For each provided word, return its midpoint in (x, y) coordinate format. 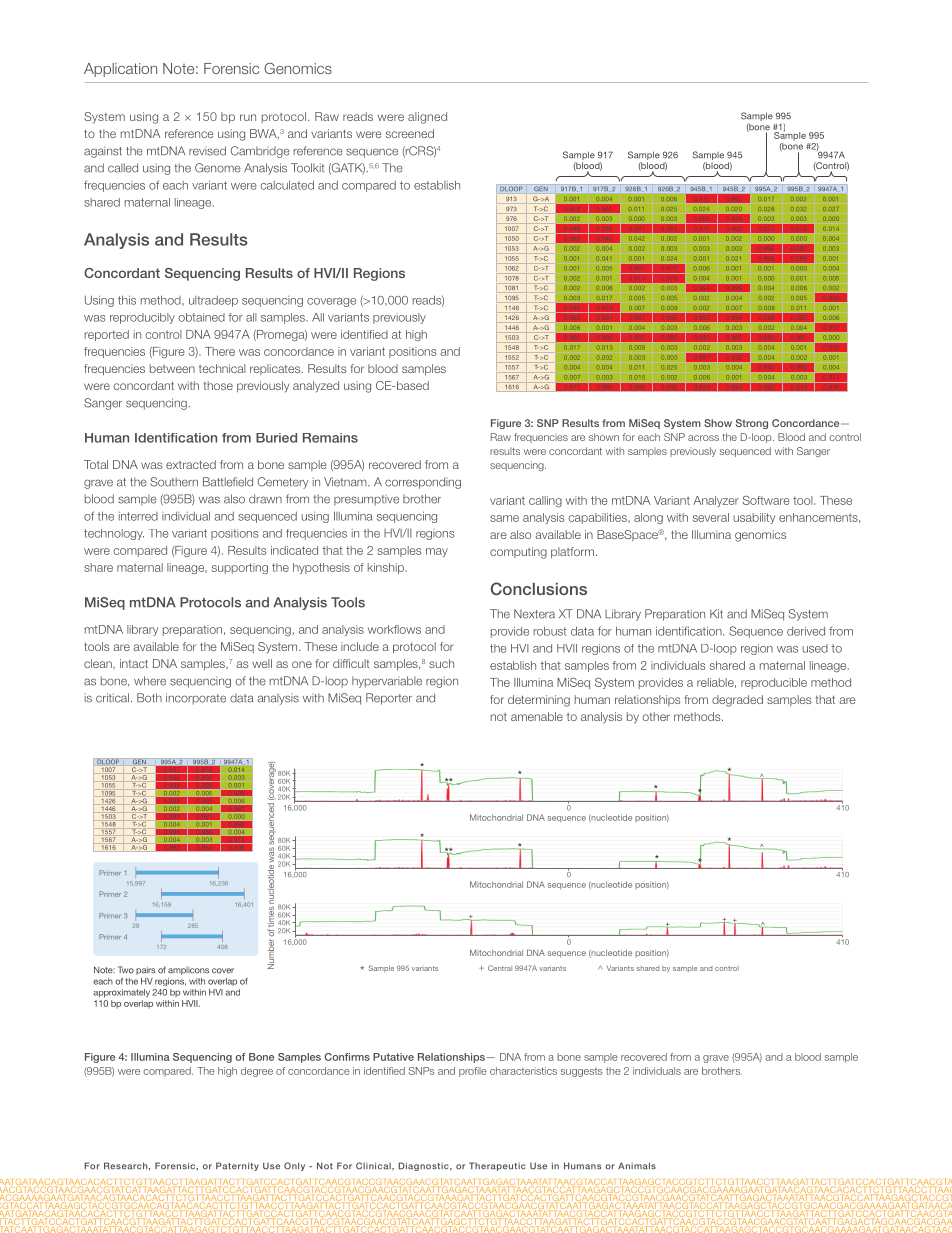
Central (500, 968)
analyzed (316, 386)
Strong (752, 424)
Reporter (389, 699)
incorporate (196, 699)
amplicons (188, 971)
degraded (737, 701)
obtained (201, 317)
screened (410, 133)
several (711, 517)
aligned (427, 118)
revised (207, 151)
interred (138, 516)
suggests (582, 1072)
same (504, 518)
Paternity (237, 1166)
